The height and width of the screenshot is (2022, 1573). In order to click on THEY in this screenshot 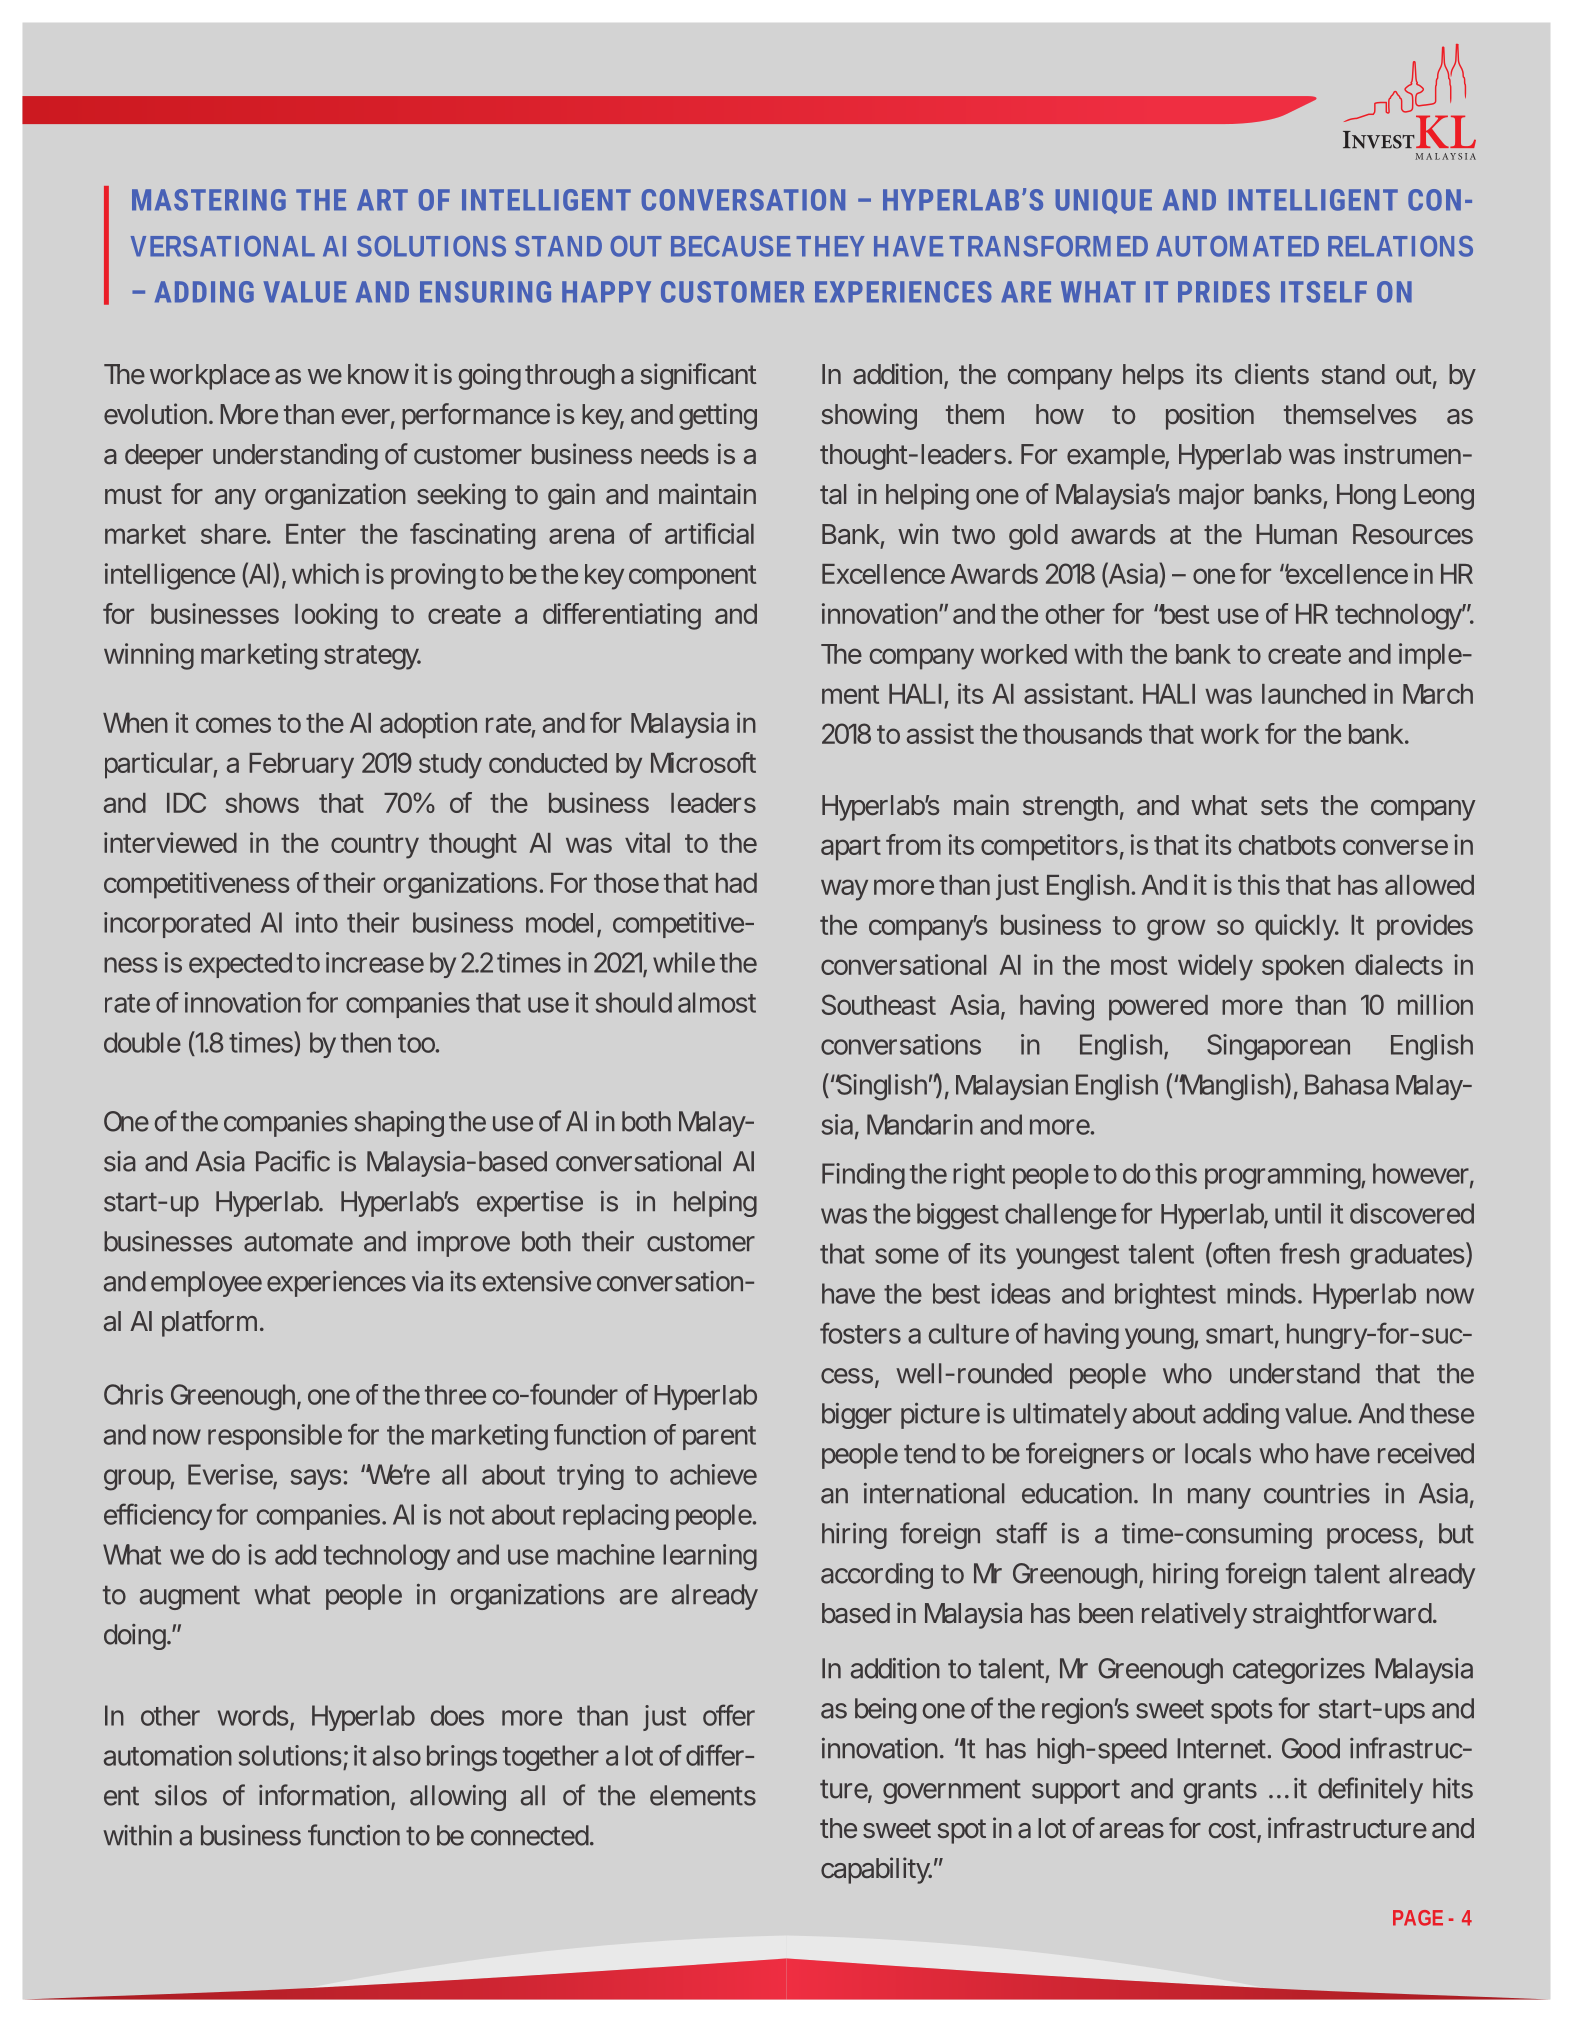, I will do `click(830, 246)`.
